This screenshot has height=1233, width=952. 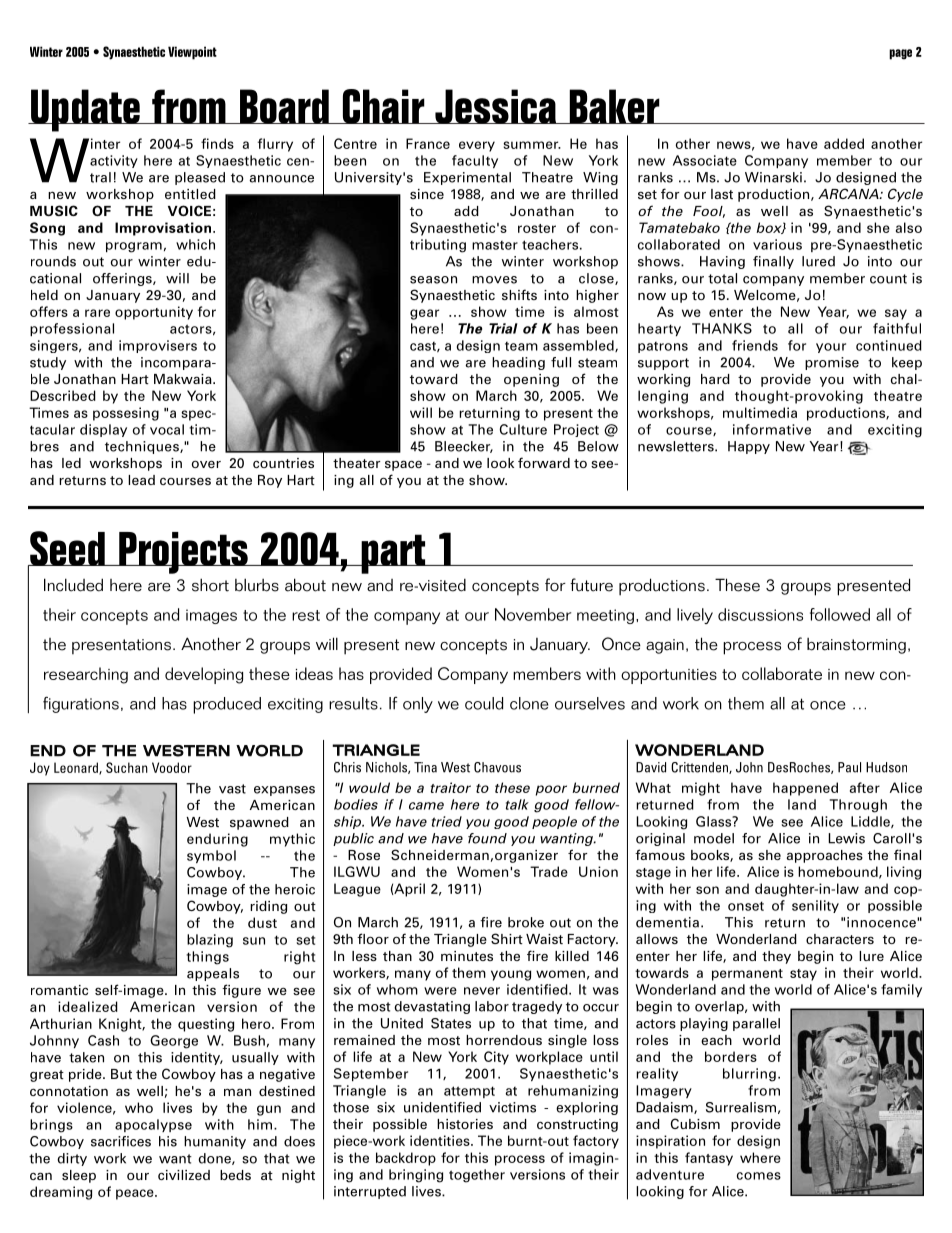 I want to click on followed, so click(x=840, y=614).
